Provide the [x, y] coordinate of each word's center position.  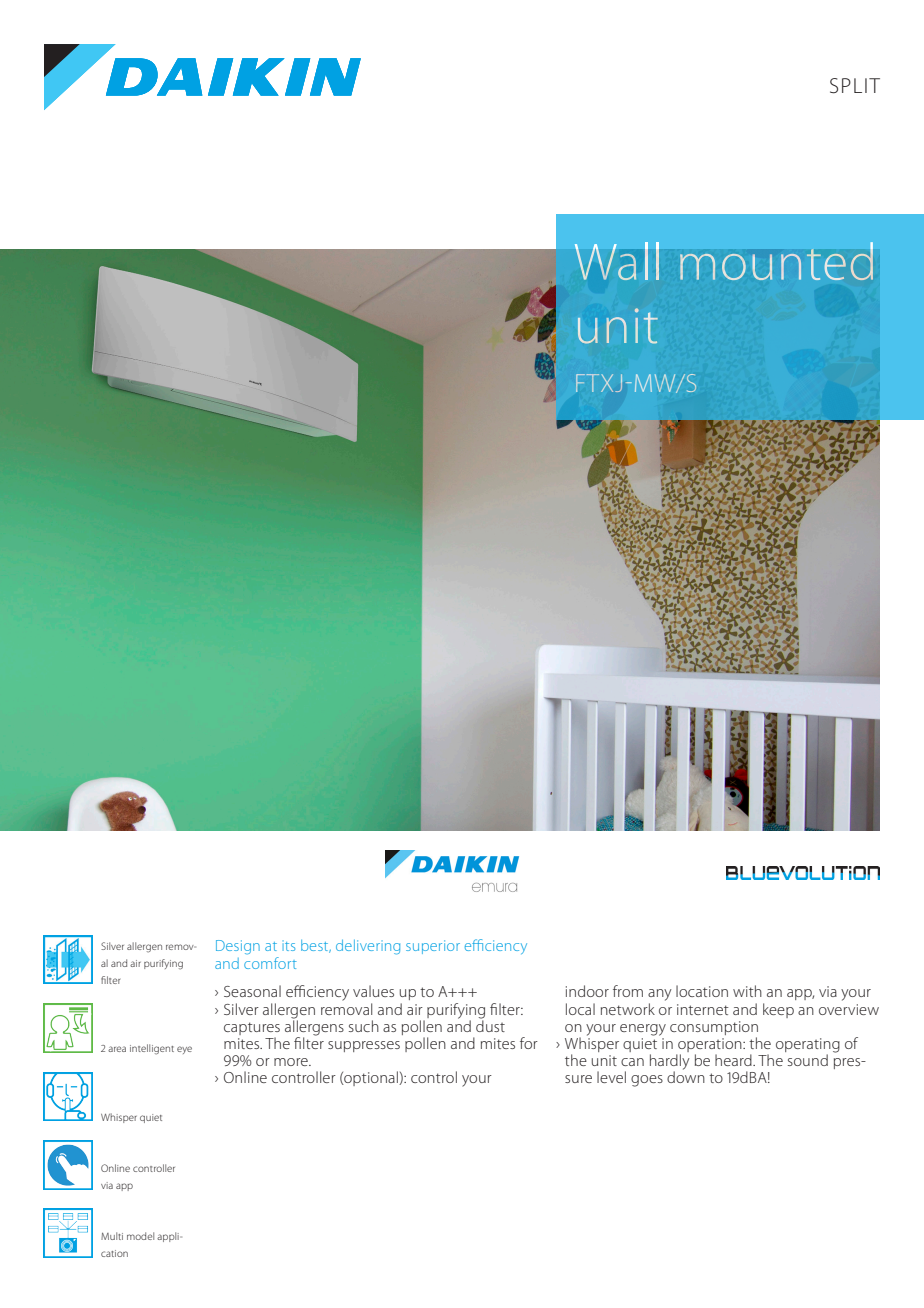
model [140, 1236]
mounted [776, 261]
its [289, 945]
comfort [270, 963]
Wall [617, 261]
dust [490, 1025]
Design [238, 947]
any [660, 995]
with [747, 991]
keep [778, 1010]
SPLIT [855, 86]
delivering [368, 947]
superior [433, 947]
